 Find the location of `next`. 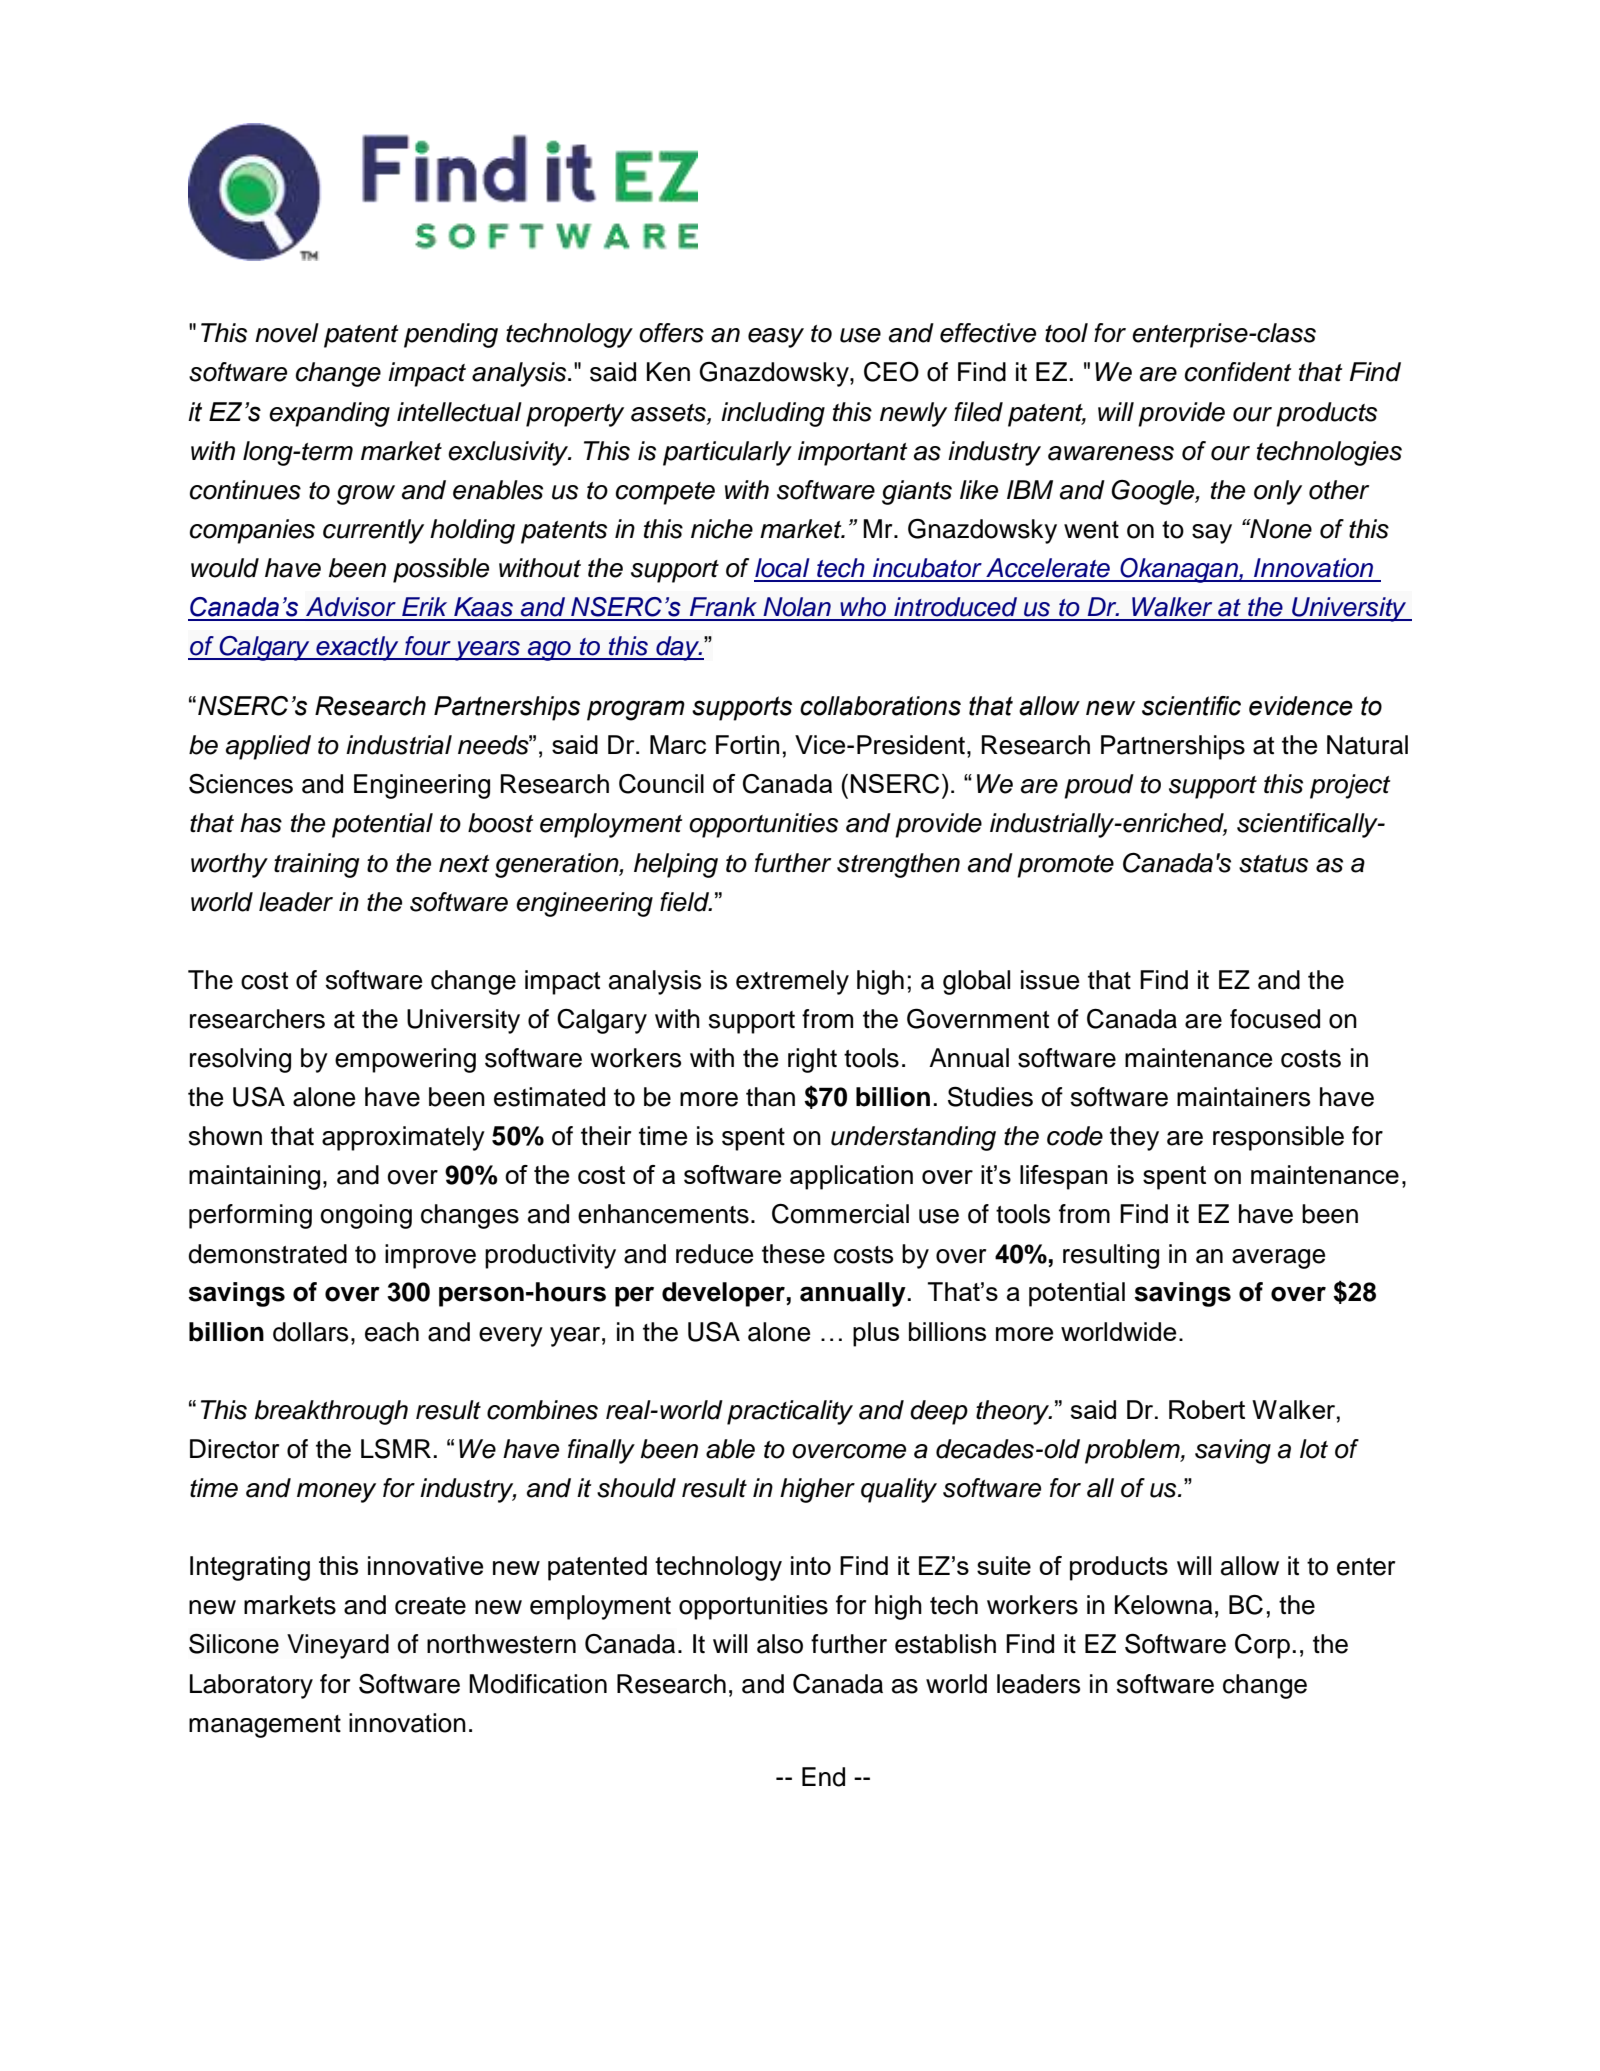

next is located at coordinates (464, 864).
